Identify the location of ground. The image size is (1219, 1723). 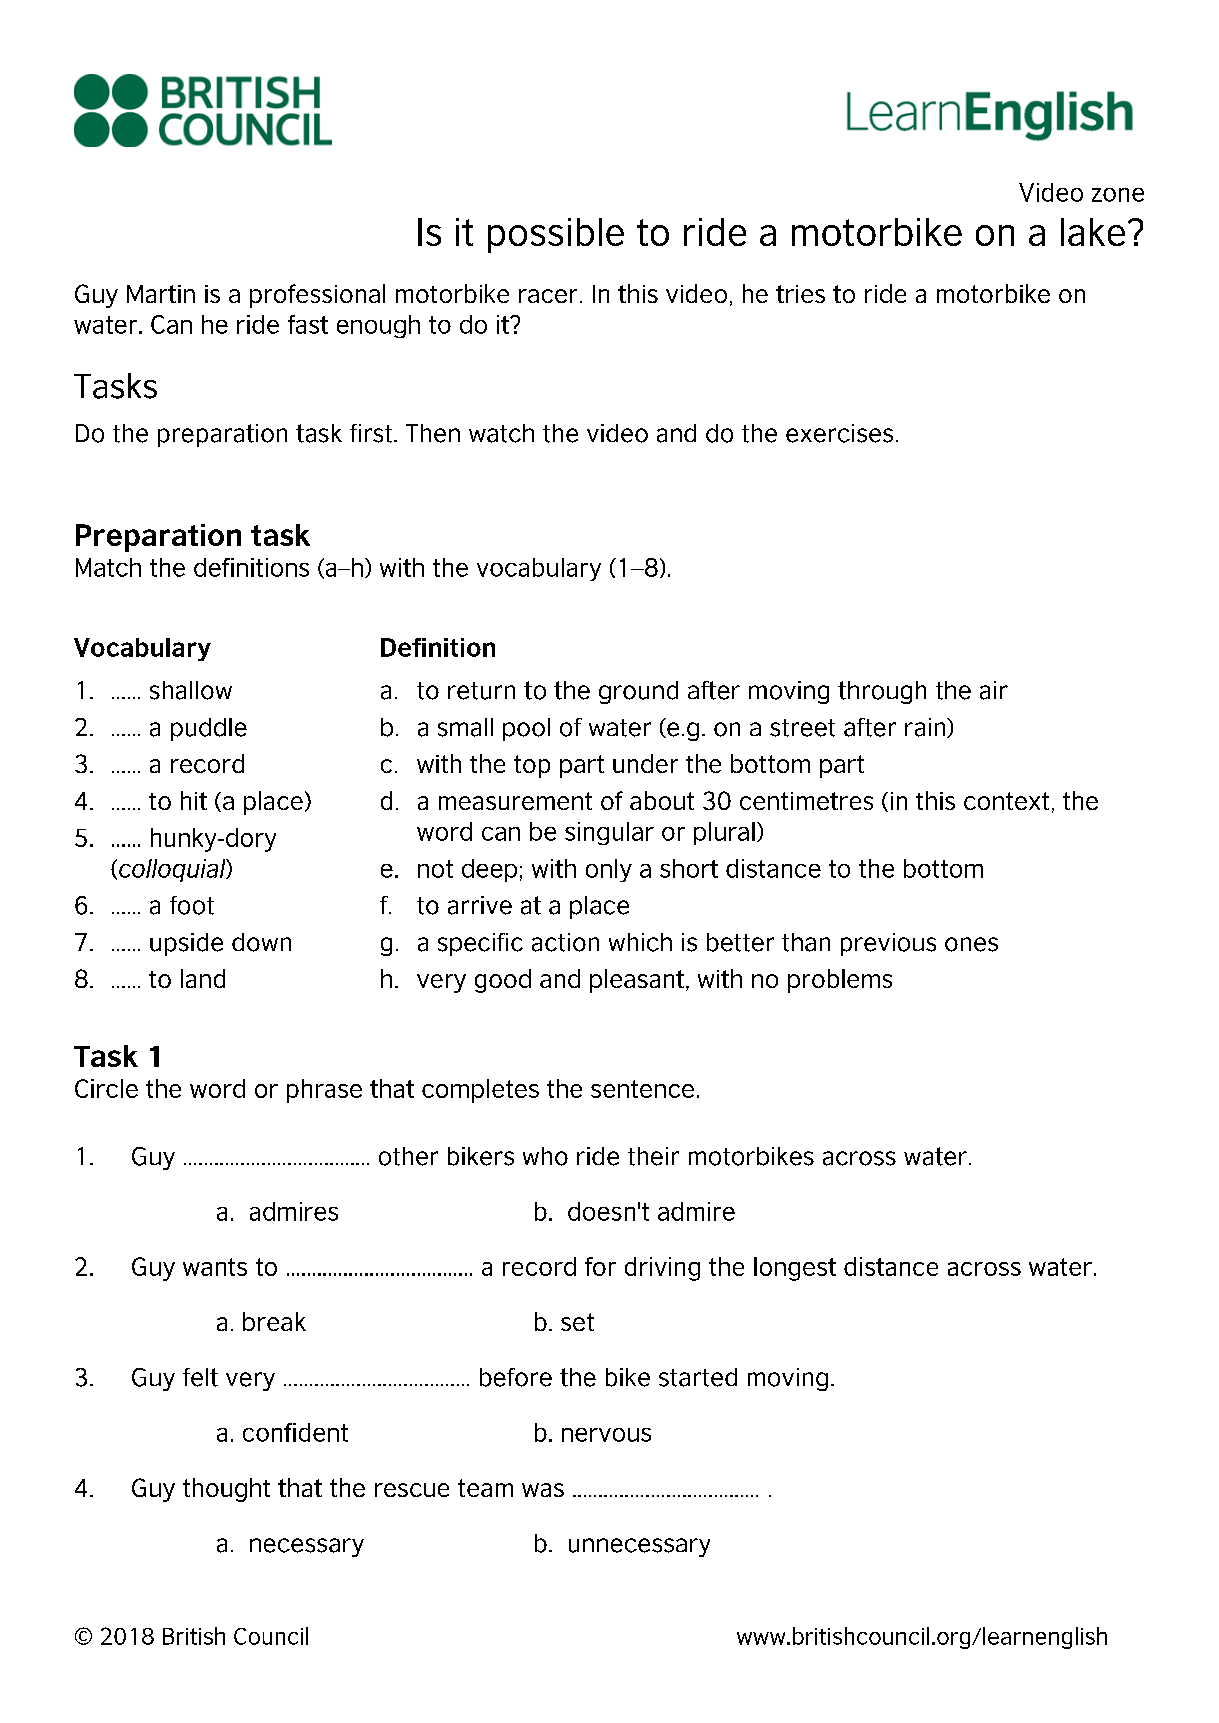
(638, 692).
